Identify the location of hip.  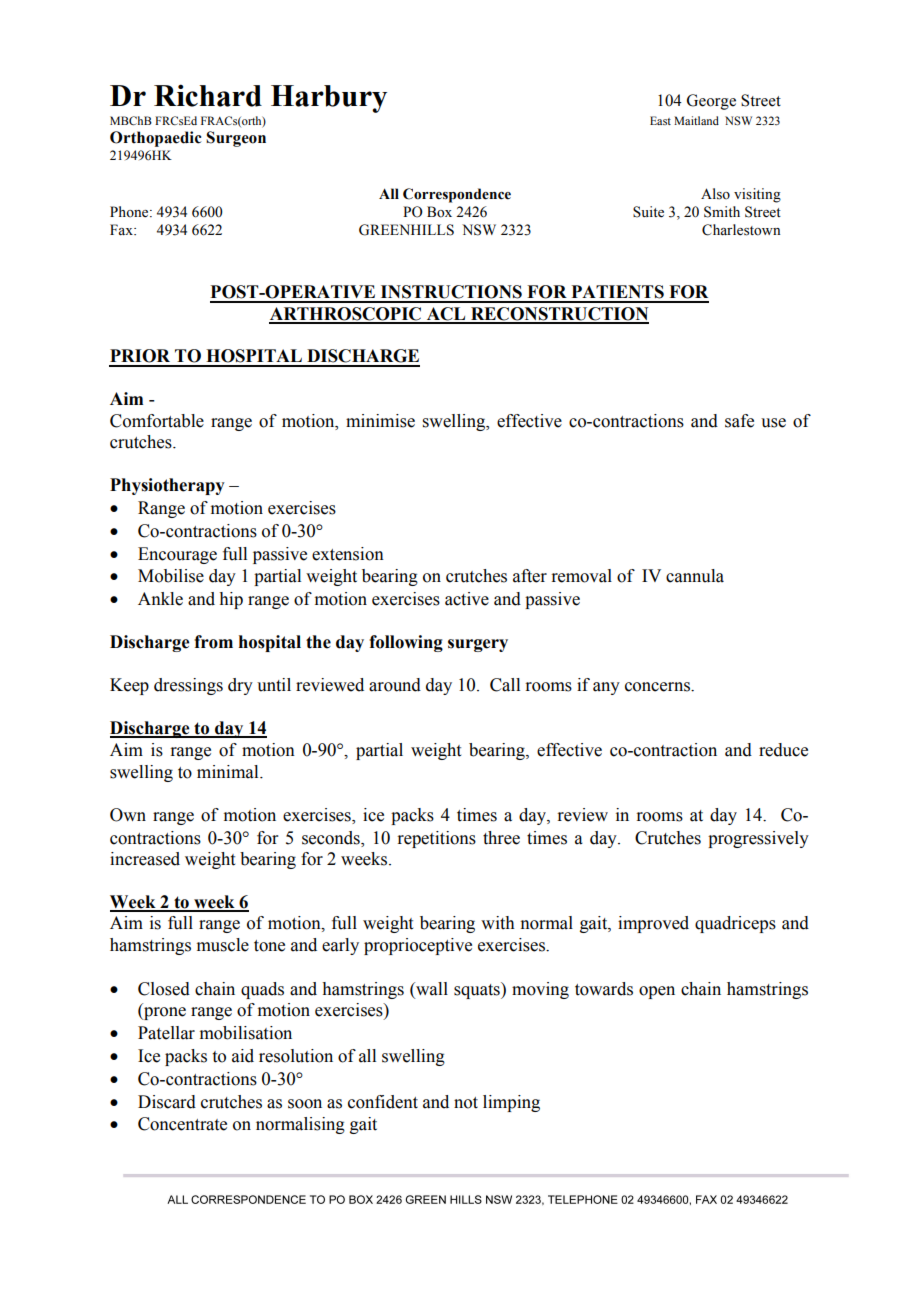
(231, 600).
